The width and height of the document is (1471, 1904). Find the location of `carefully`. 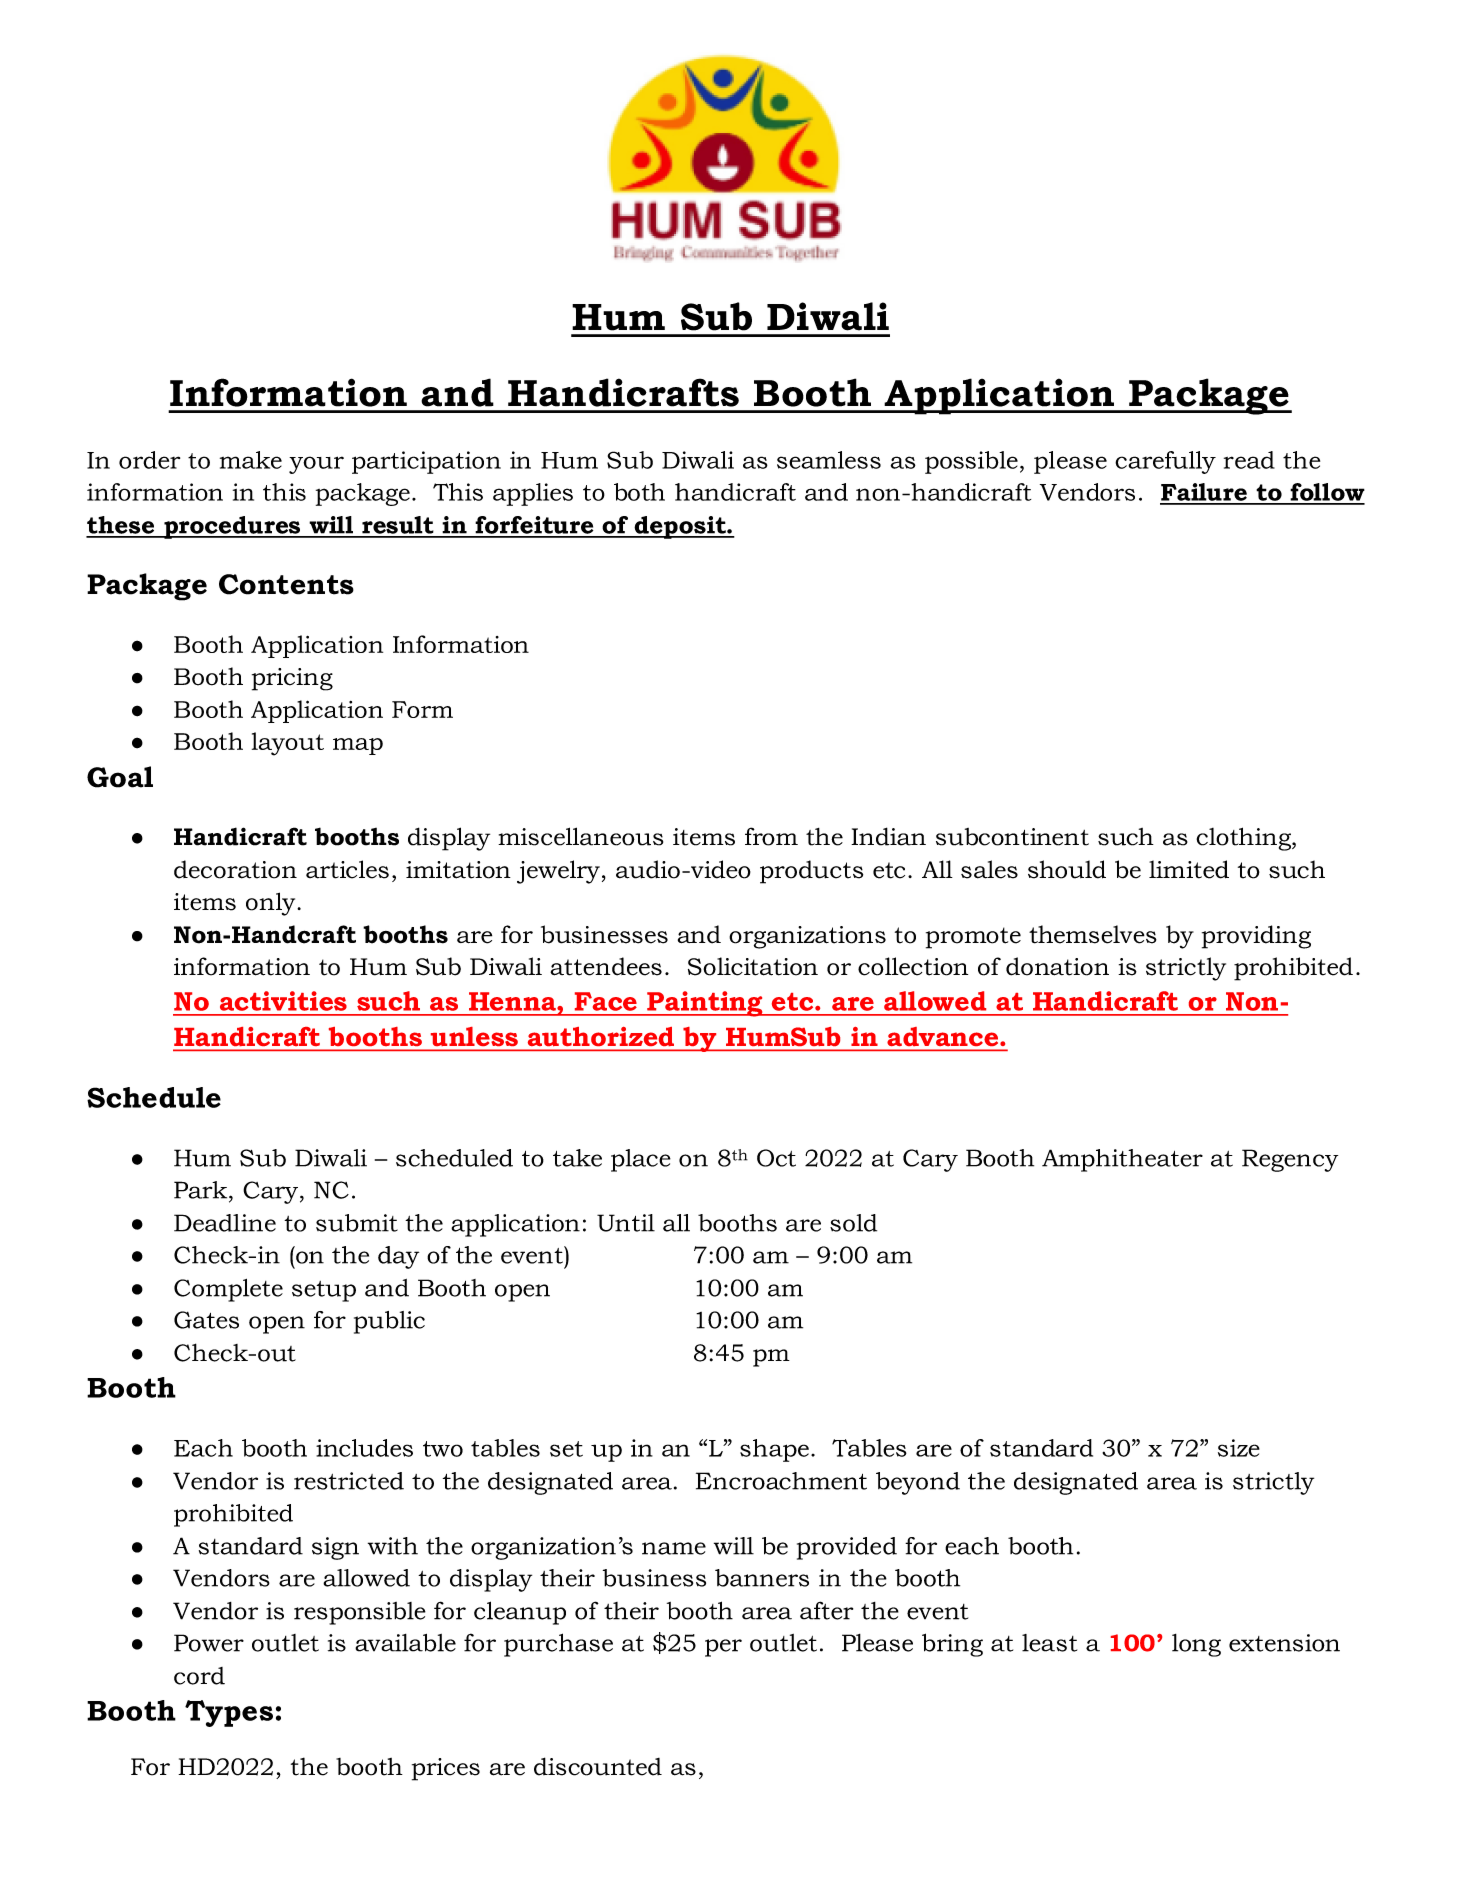

carefully is located at coordinates (1165, 462).
